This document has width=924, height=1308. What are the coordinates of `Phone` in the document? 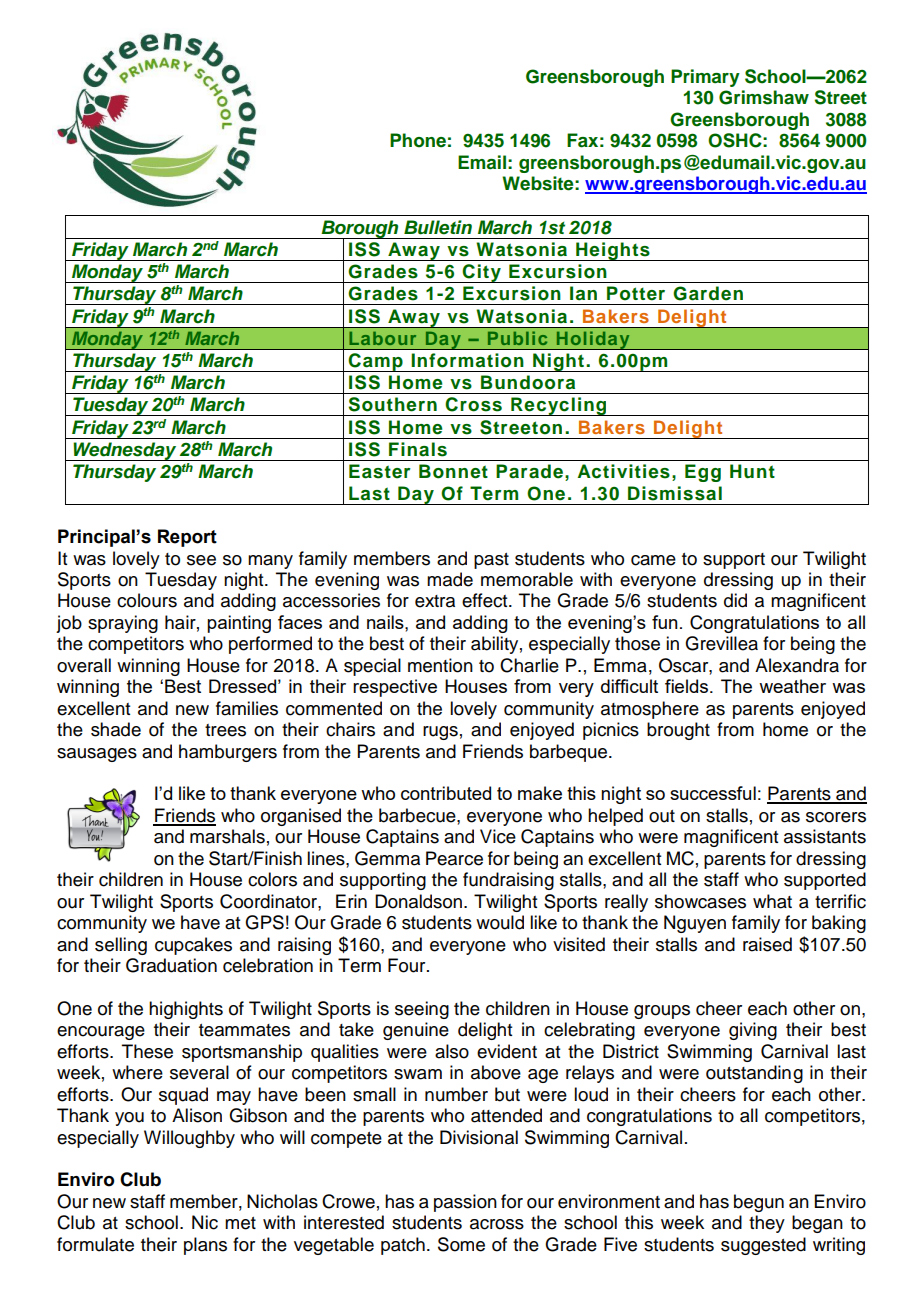 It's located at (418, 140).
